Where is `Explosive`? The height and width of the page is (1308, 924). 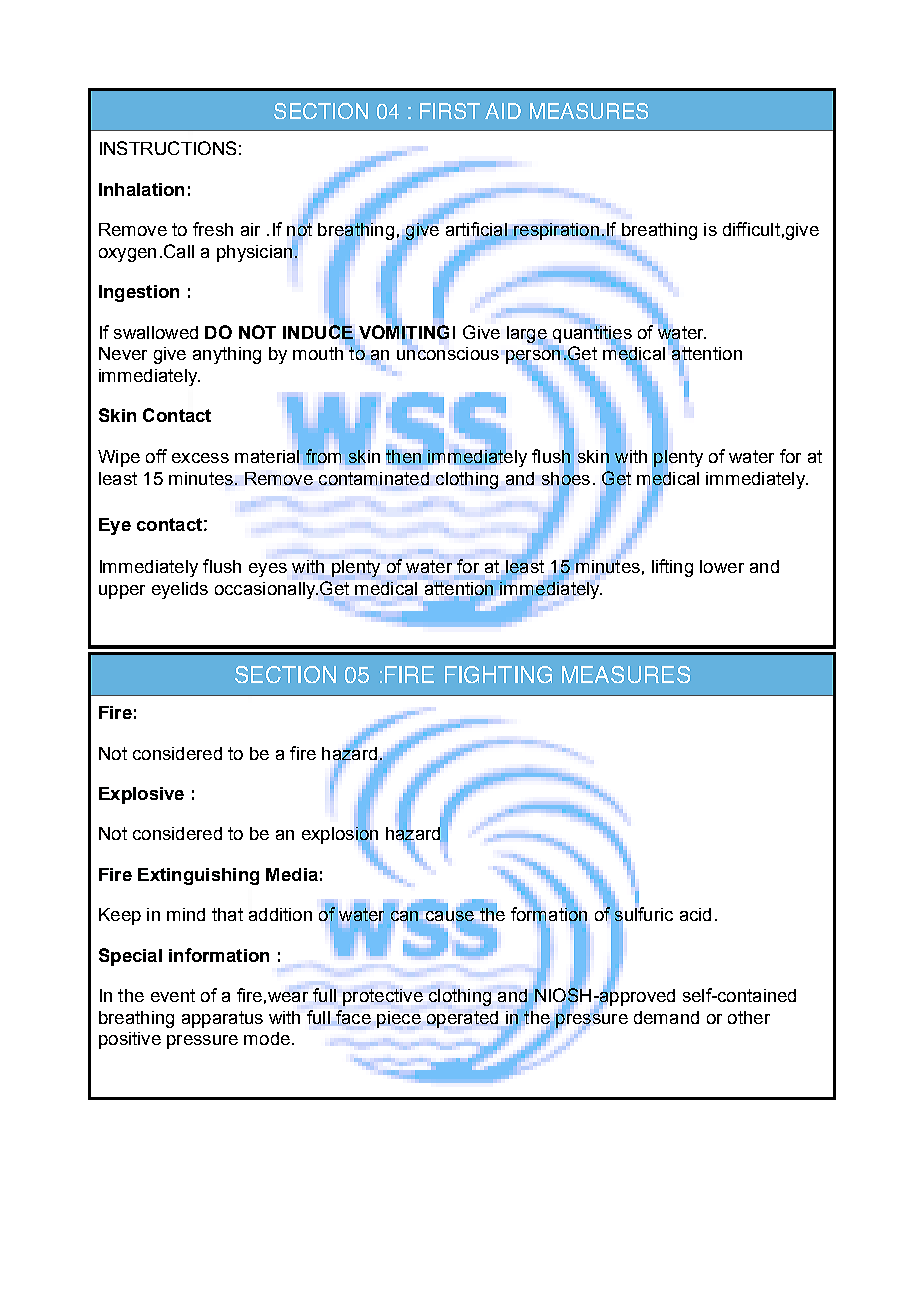
Explosive is located at coordinates (141, 795).
